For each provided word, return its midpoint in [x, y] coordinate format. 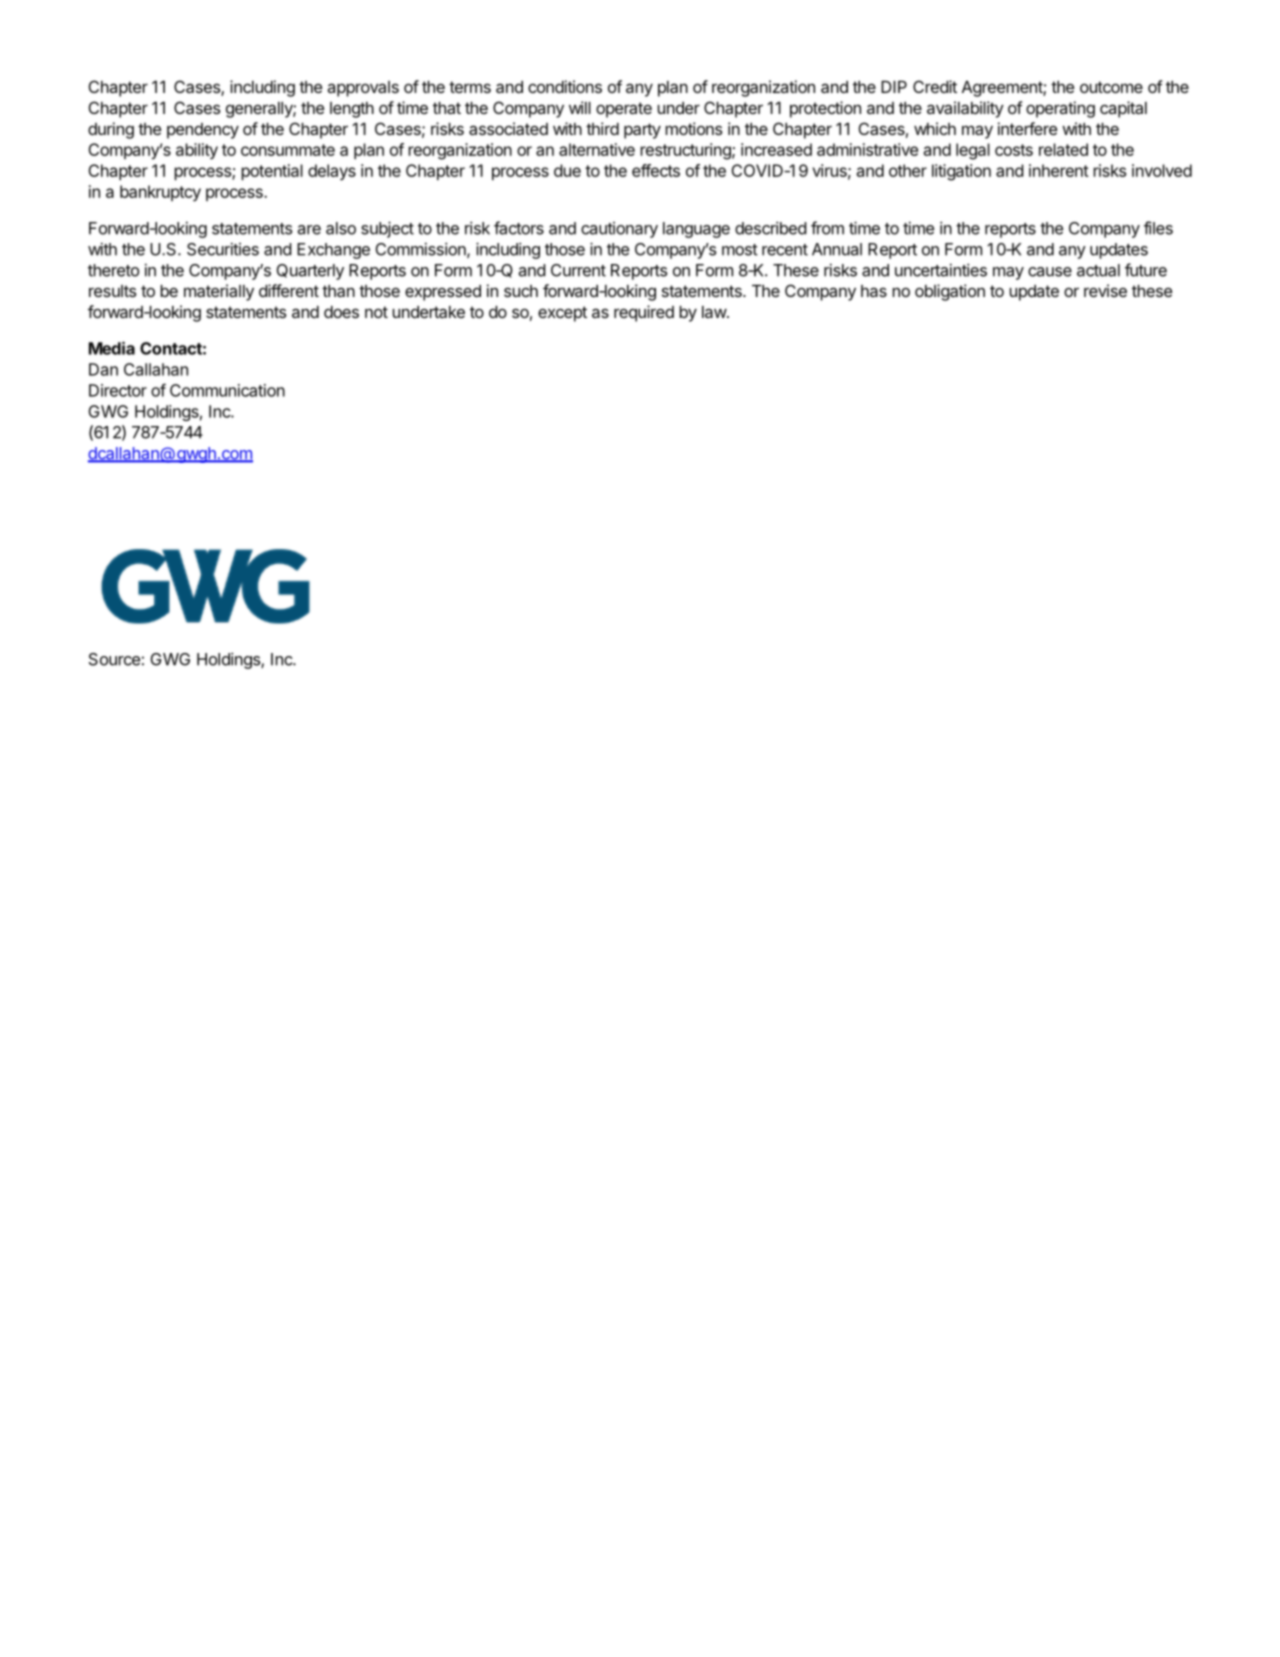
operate [624, 110]
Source [114, 659]
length [352, 110]
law [715, 312]
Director [118, 390]
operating [1060, 109]
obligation [950, 292]
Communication [227, 390]
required [644, 313]
